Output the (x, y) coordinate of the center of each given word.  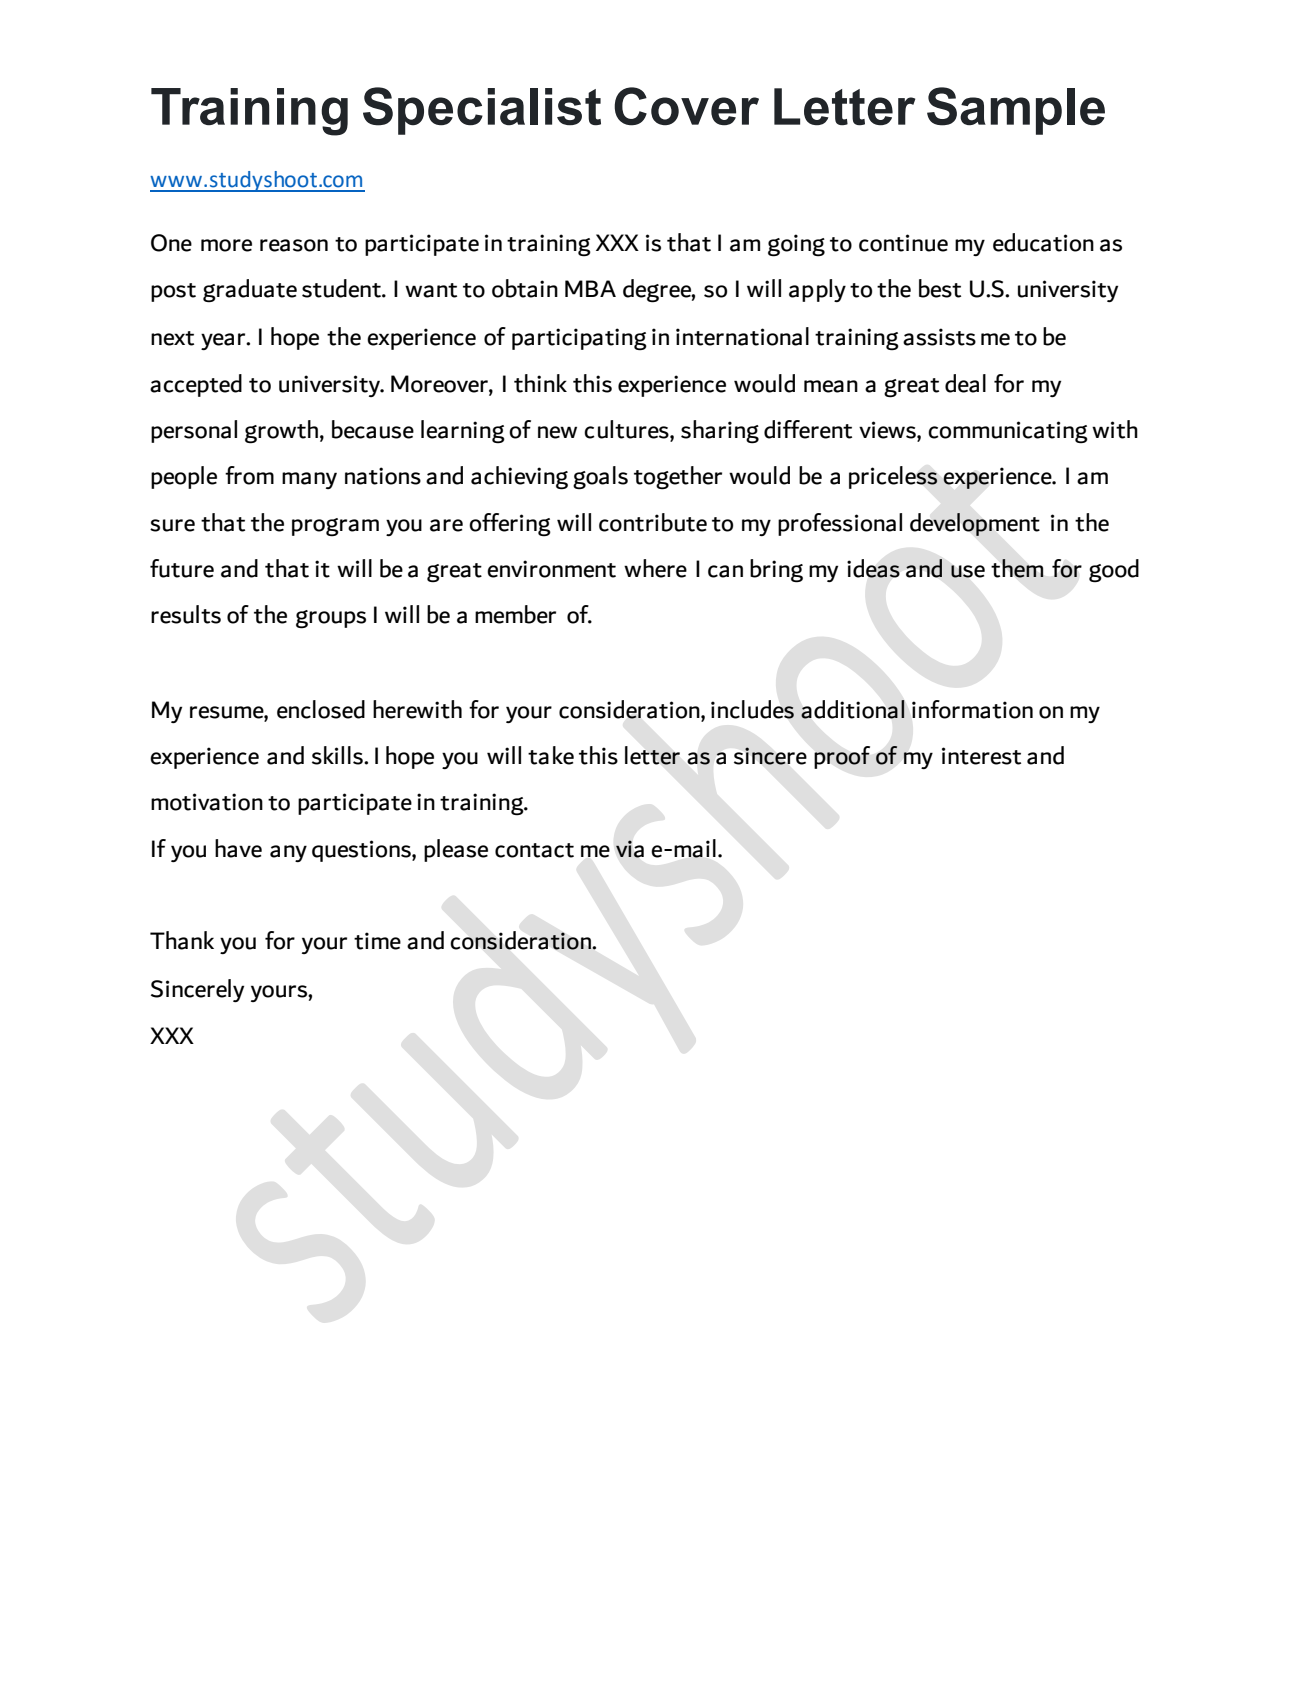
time (377, 941)
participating (579, 339)
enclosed (321, 709)
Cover (686, 106)
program (335, 527)
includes (752, 709)
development (975, 524)
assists (939, 337)
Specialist (482, 111)
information (972, 709)
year (224, 341)
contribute (653, 522)
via (630, 849)
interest (981, 756)
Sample (1016, 111)
